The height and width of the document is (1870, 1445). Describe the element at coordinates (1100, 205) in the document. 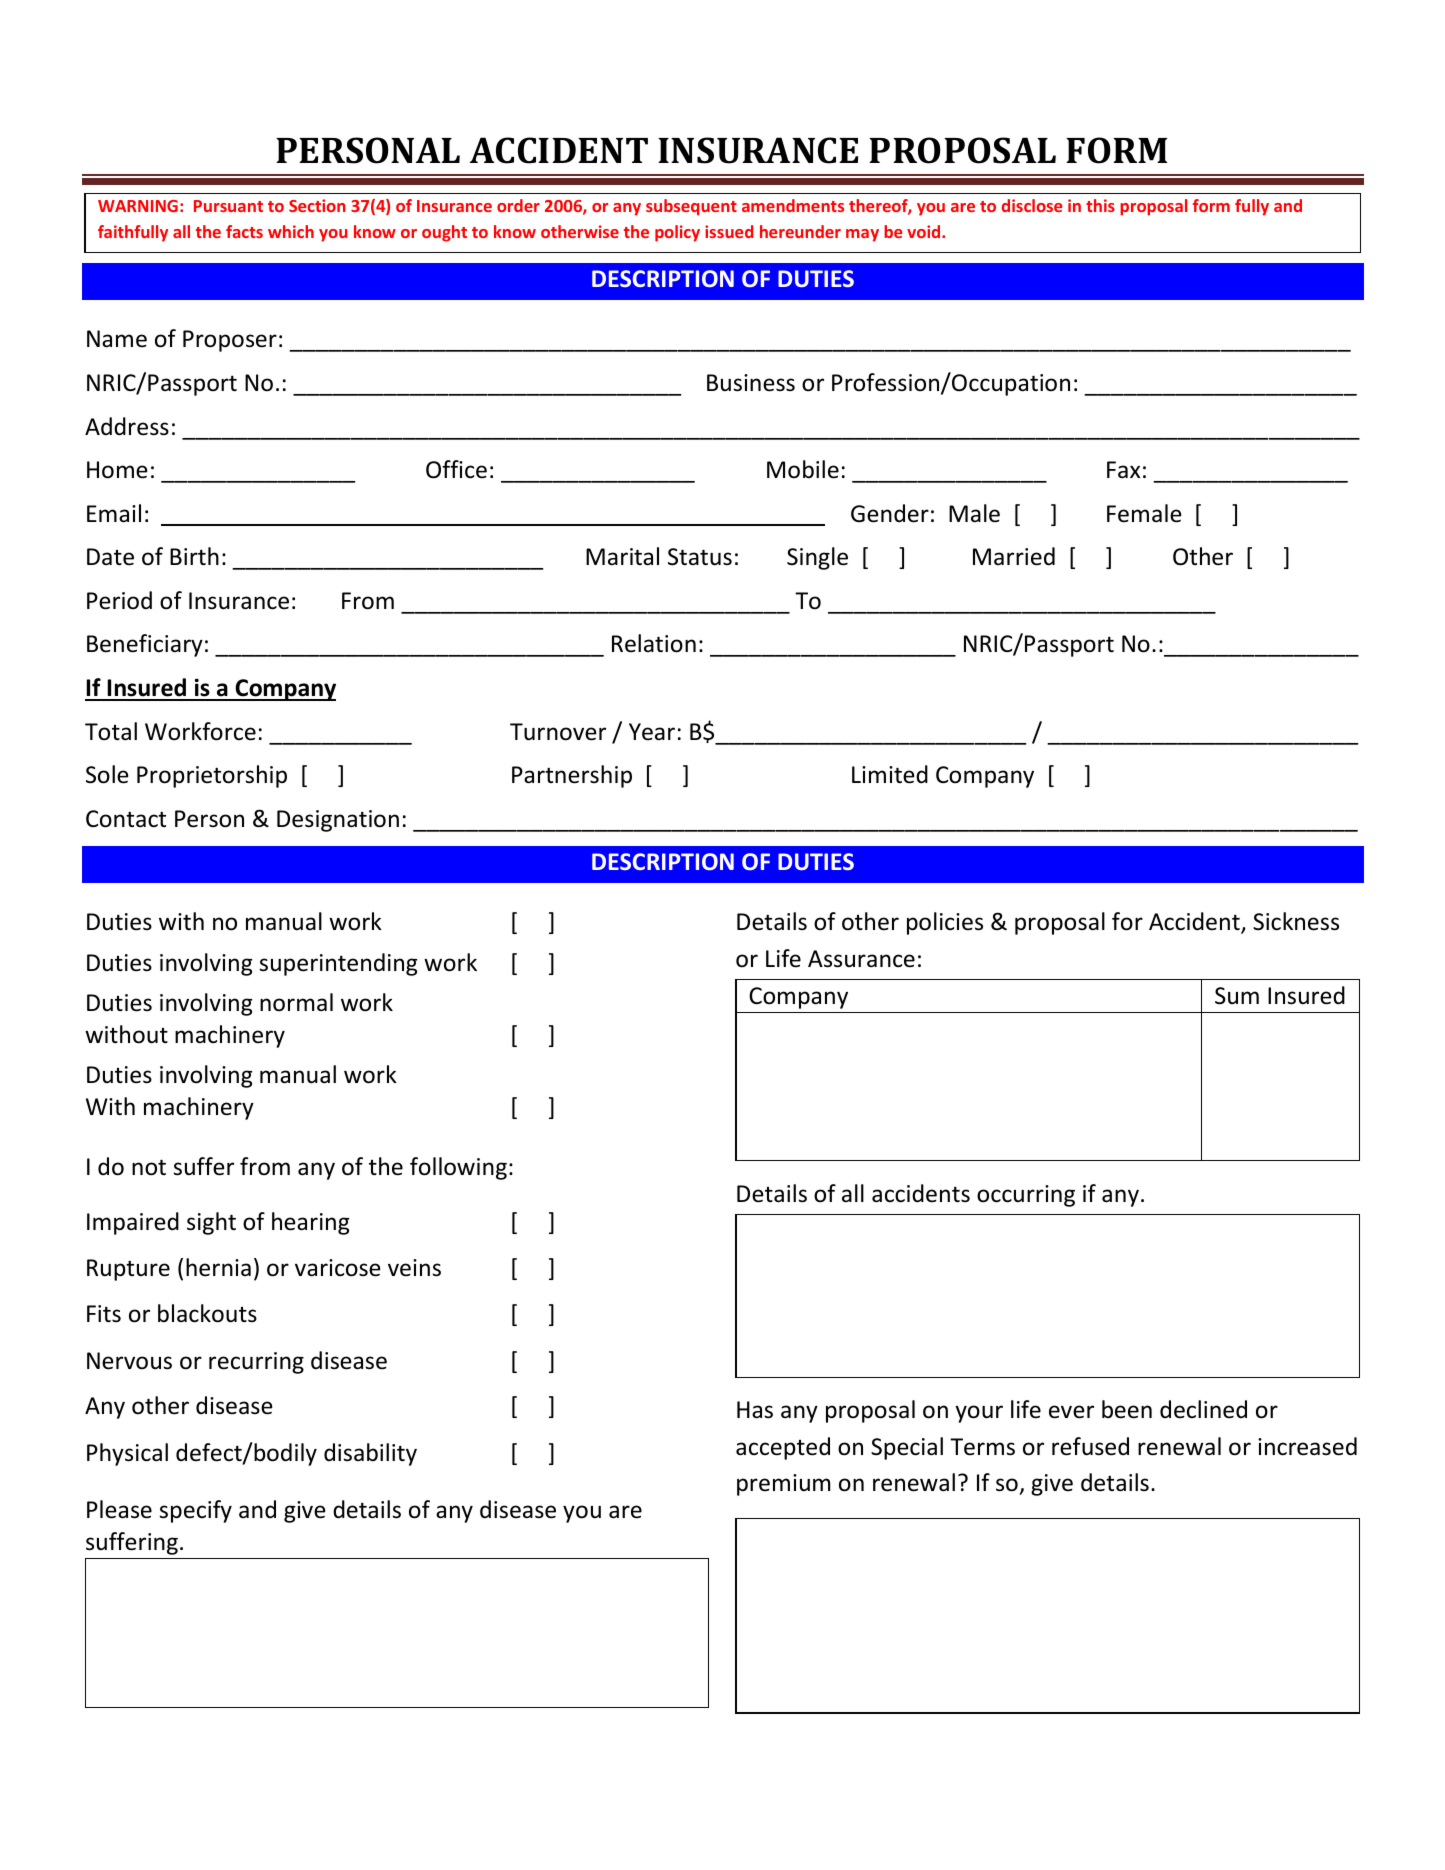

I see `this` at that location.
